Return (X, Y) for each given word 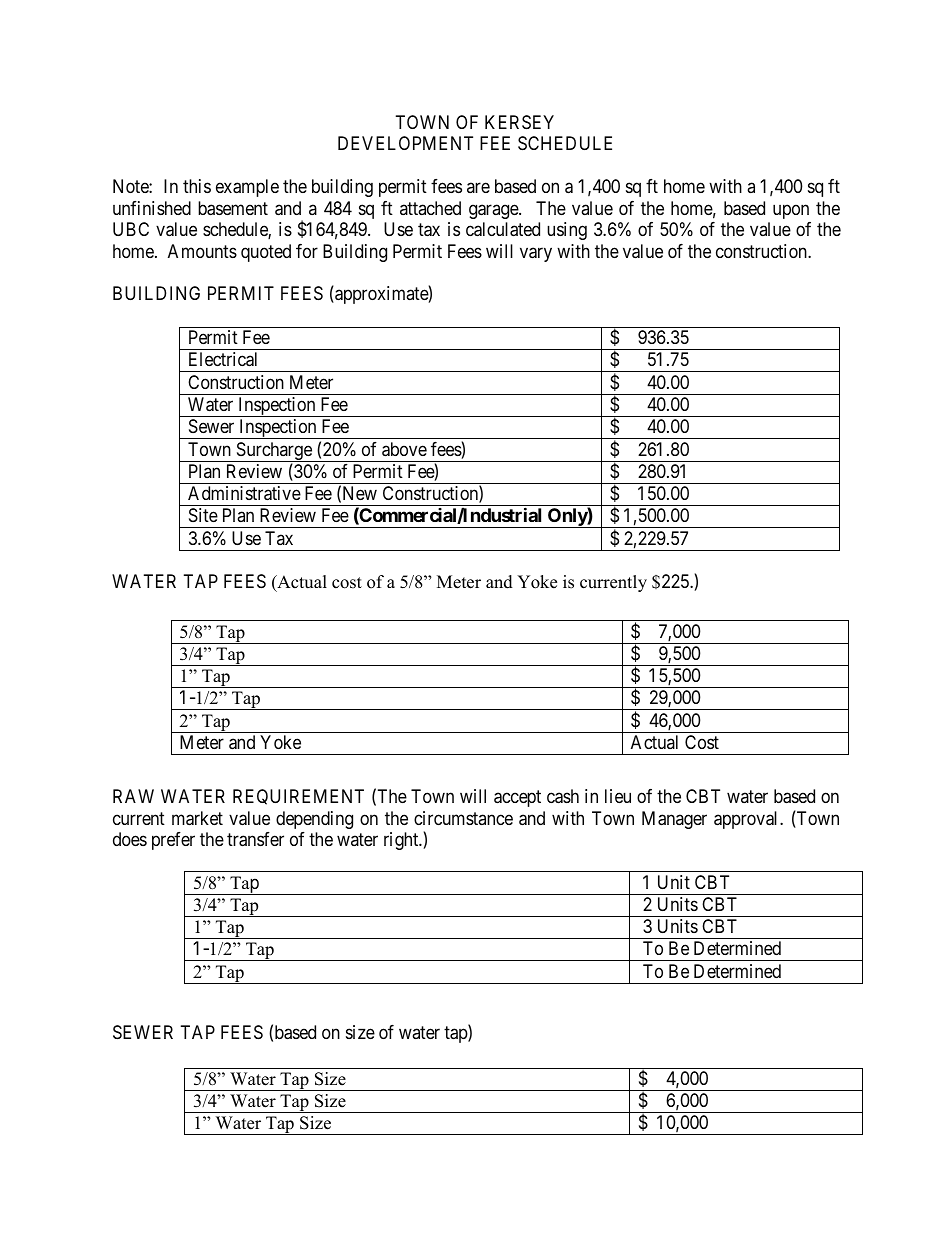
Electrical (223, 359)
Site (203, 515)
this (197, 186)
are (478, 188)
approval (747, 820)
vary (536, 254)
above (404, 449)
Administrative (244, 493)
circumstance (463, 818)
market (197, 818)
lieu (618, 796)
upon (791, 211)
